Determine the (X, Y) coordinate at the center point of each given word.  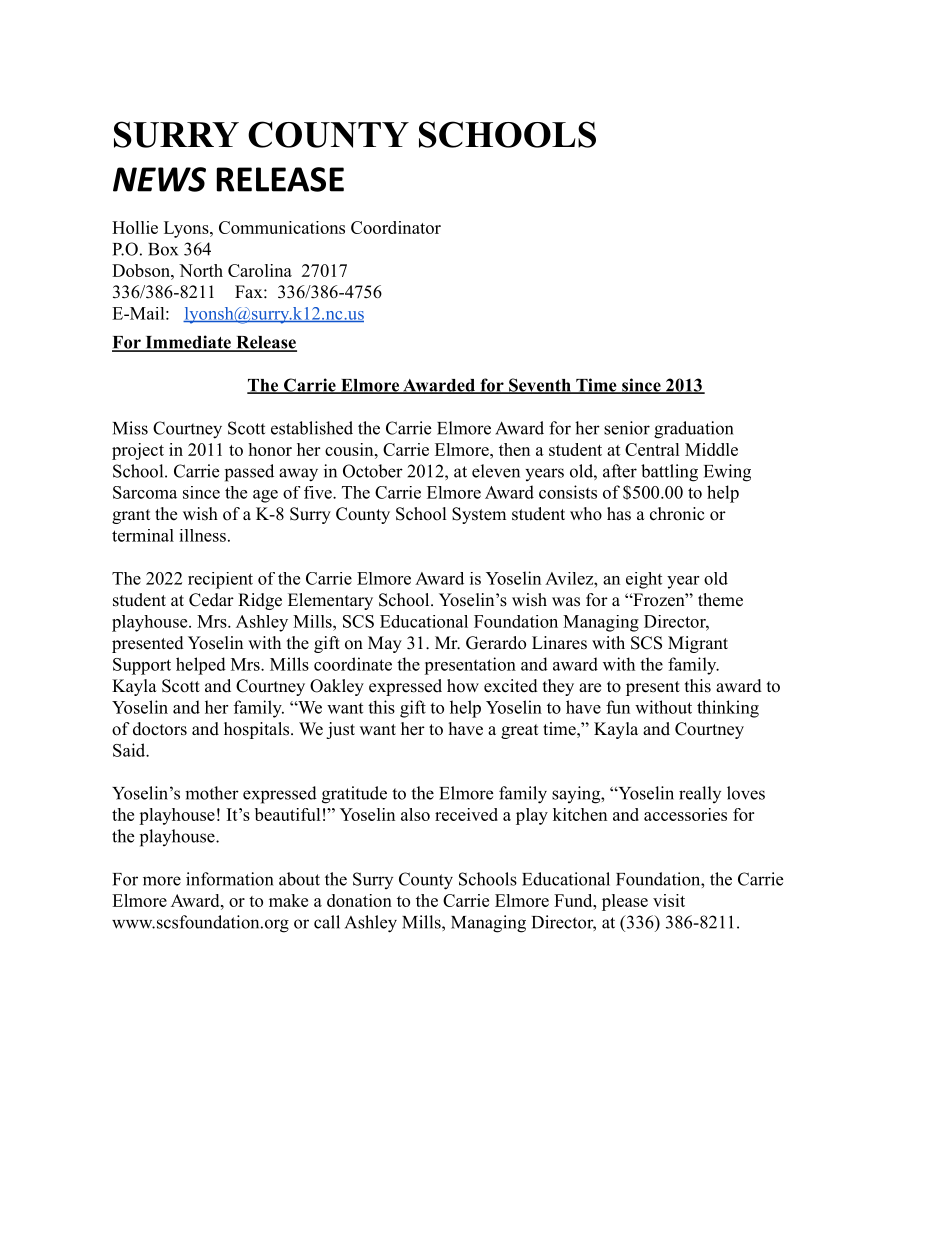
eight (644, 580)
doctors (160, 729)
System (479, 515)
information (229, 879)
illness (202, 535)
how (463, 686)
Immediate (188, 343)
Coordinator (396, 227)
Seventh (540, 386)
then (514, 449)
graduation (693, 430)
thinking (728, 709)
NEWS (159, 179)
